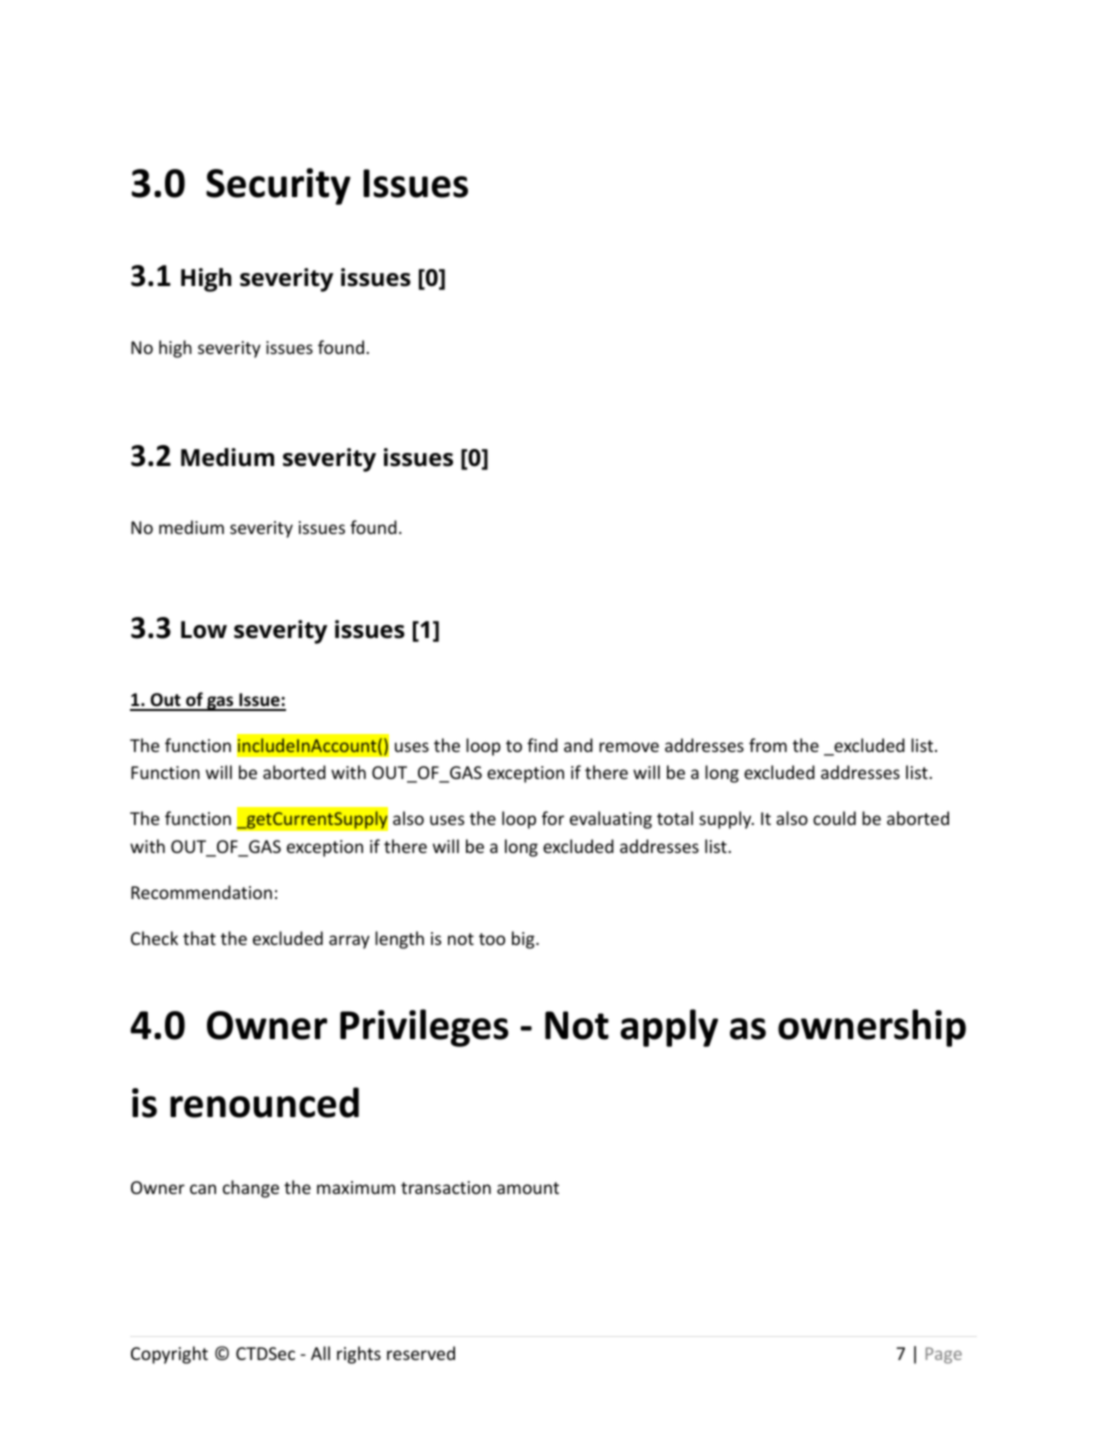 Image resolution: width=1107 pixels, height=1432 pixels. Describe the element at coordinates (201, 892) in the screenshot. I see `Recommendation` at that location.
